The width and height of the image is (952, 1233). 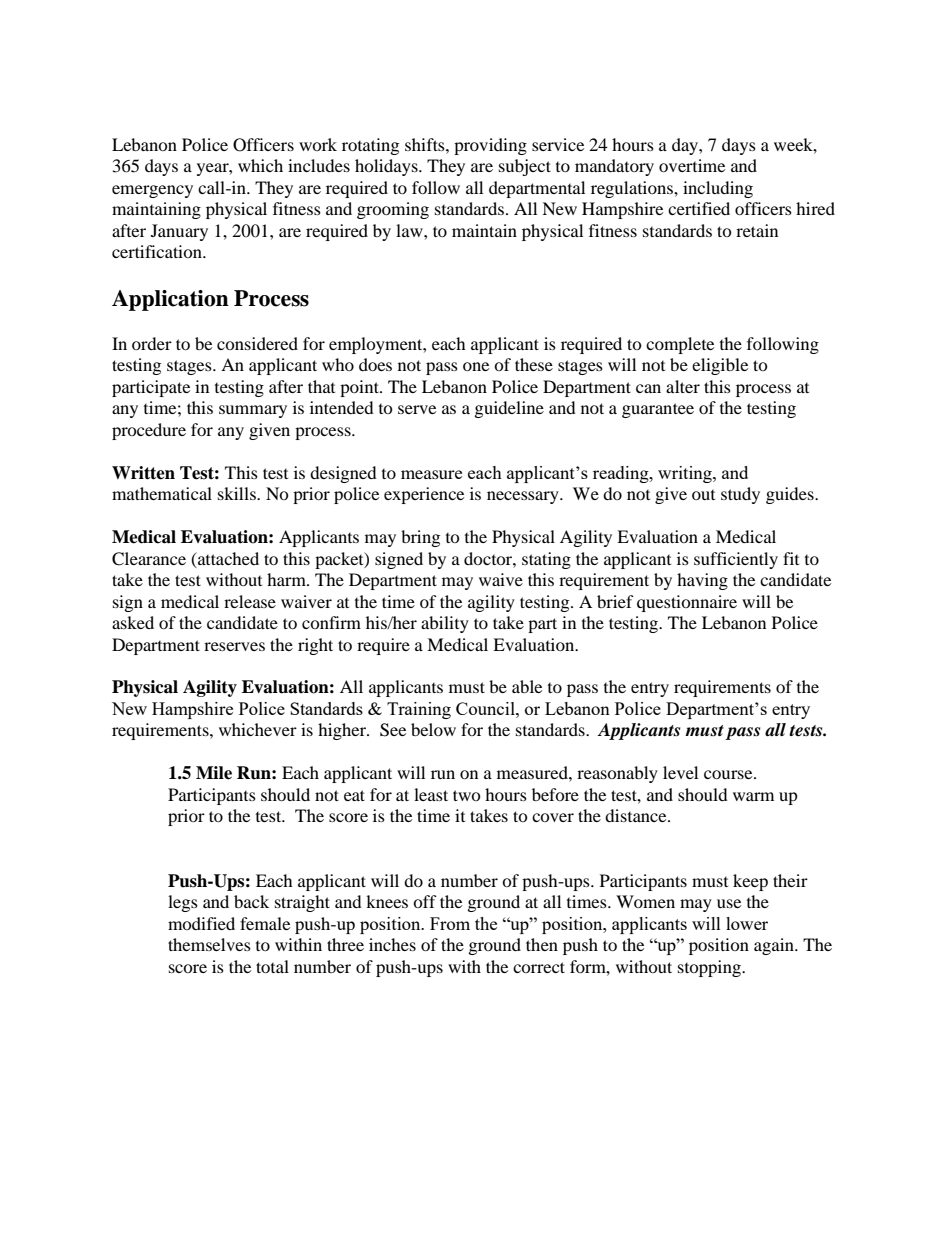 I want to click on lower, so click(x=747, y=923).
